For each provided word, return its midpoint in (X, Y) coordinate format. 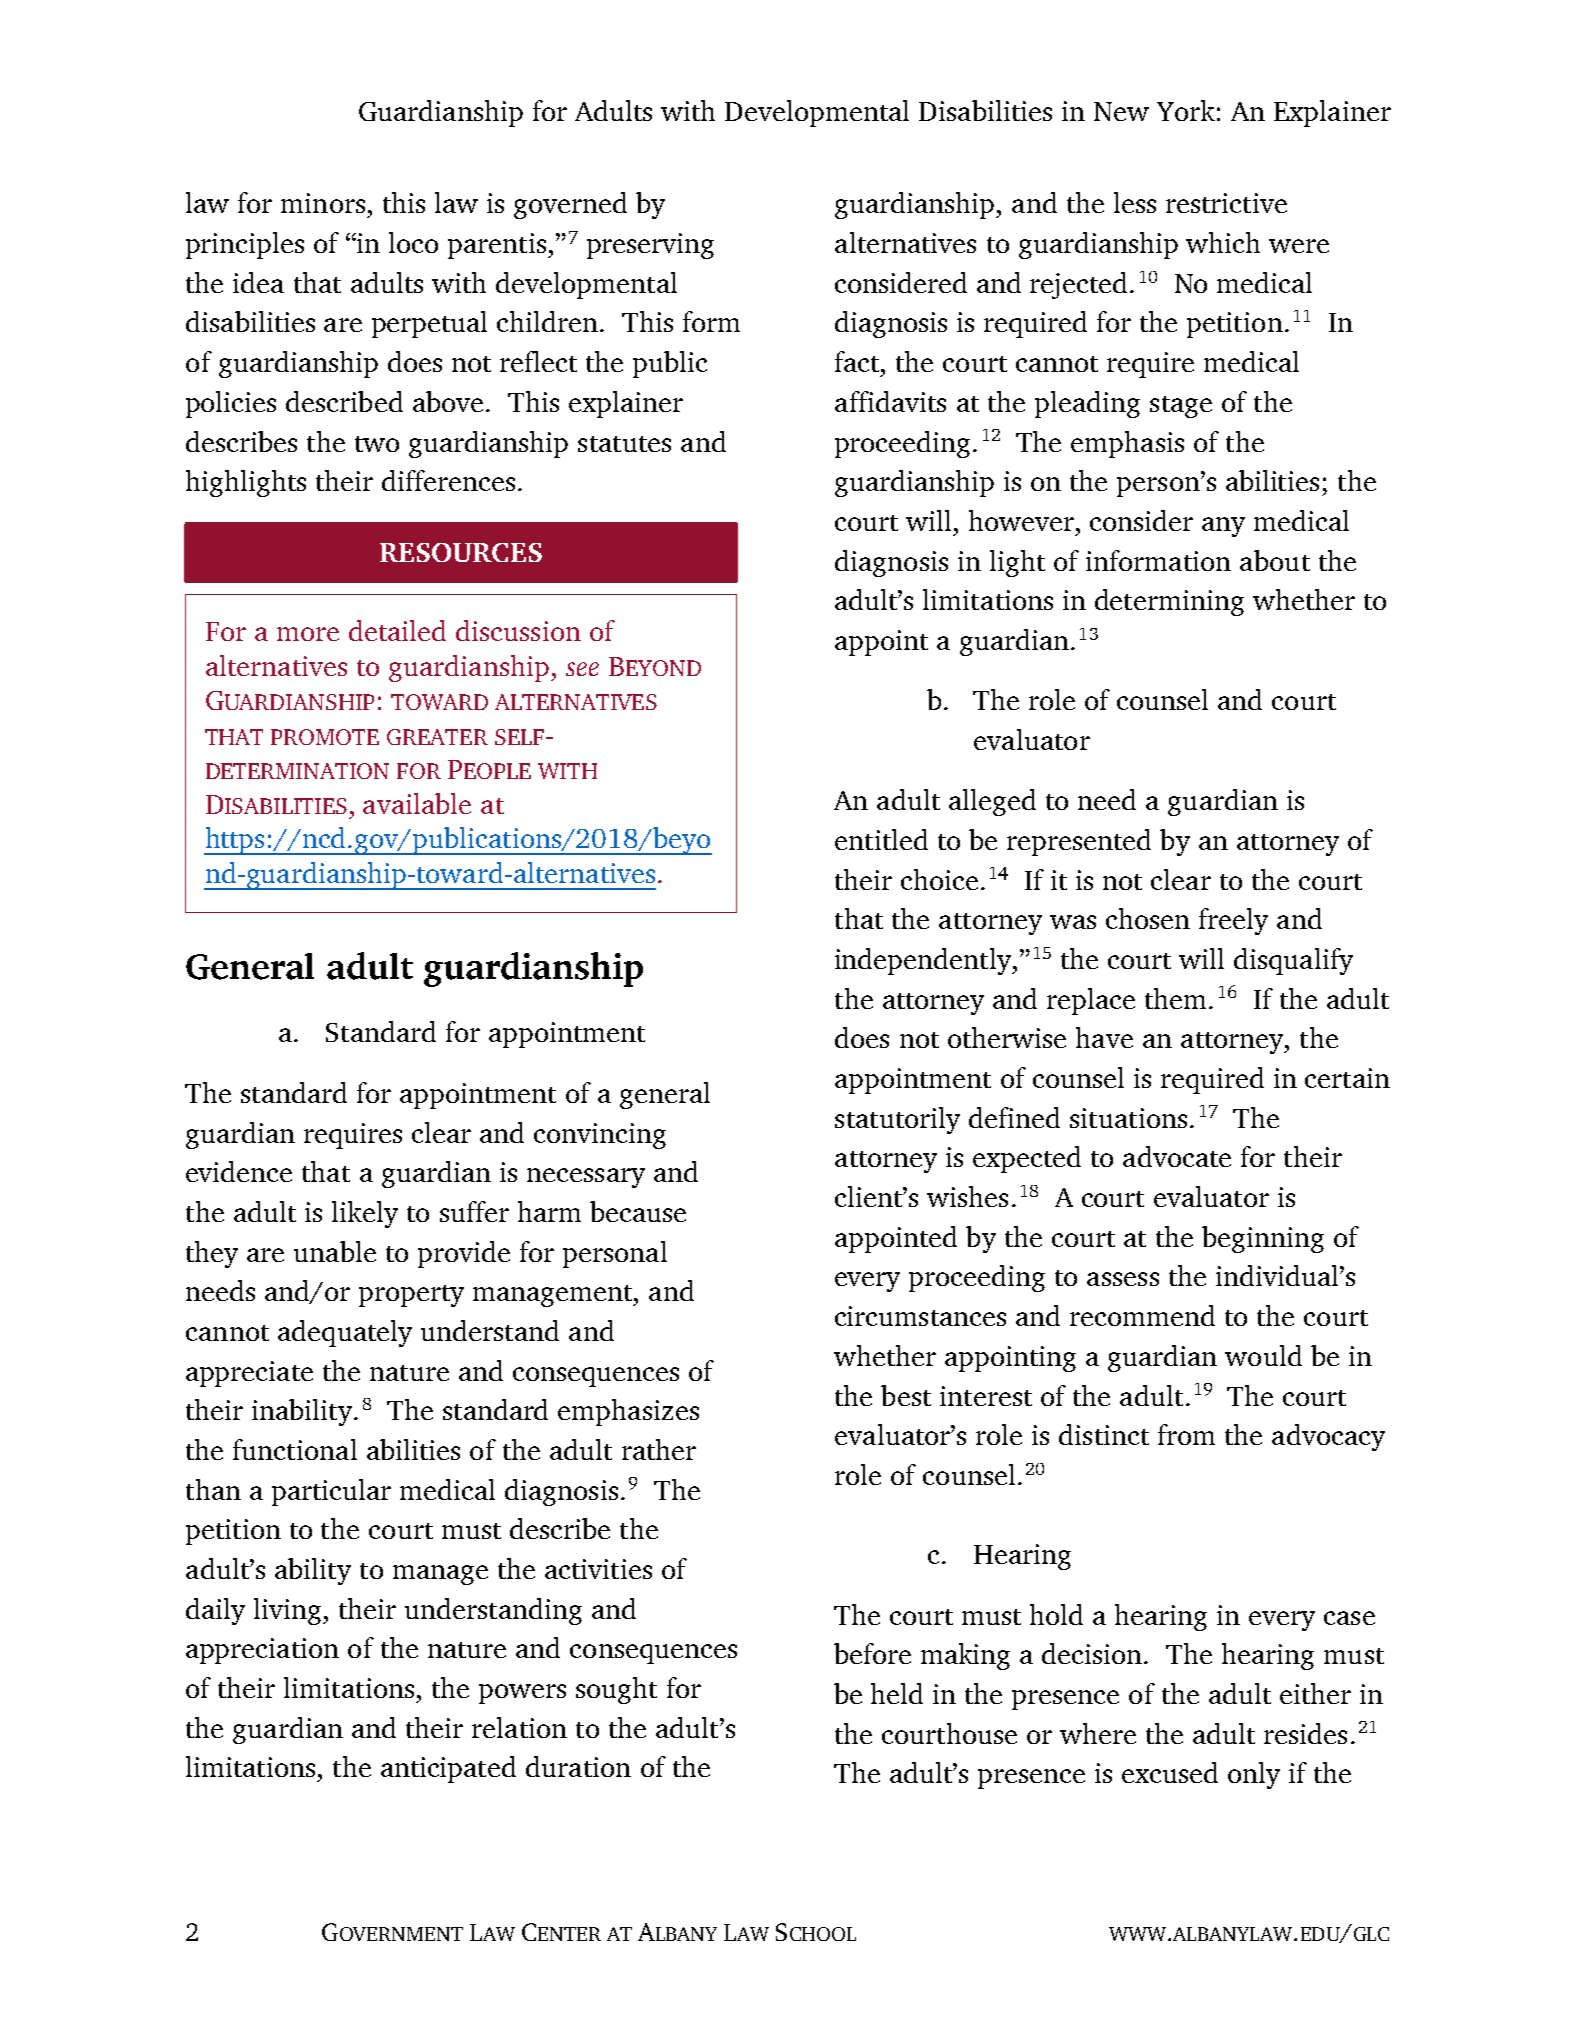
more (308, 634)
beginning (1263, 1239)
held (897, 1693)
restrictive (1226, 203)
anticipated (448, 1769)
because (638, 1211)
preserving (650, 246)
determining (1169, 602)
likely (365, 1214)
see (582, 669)
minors (323, 203)
